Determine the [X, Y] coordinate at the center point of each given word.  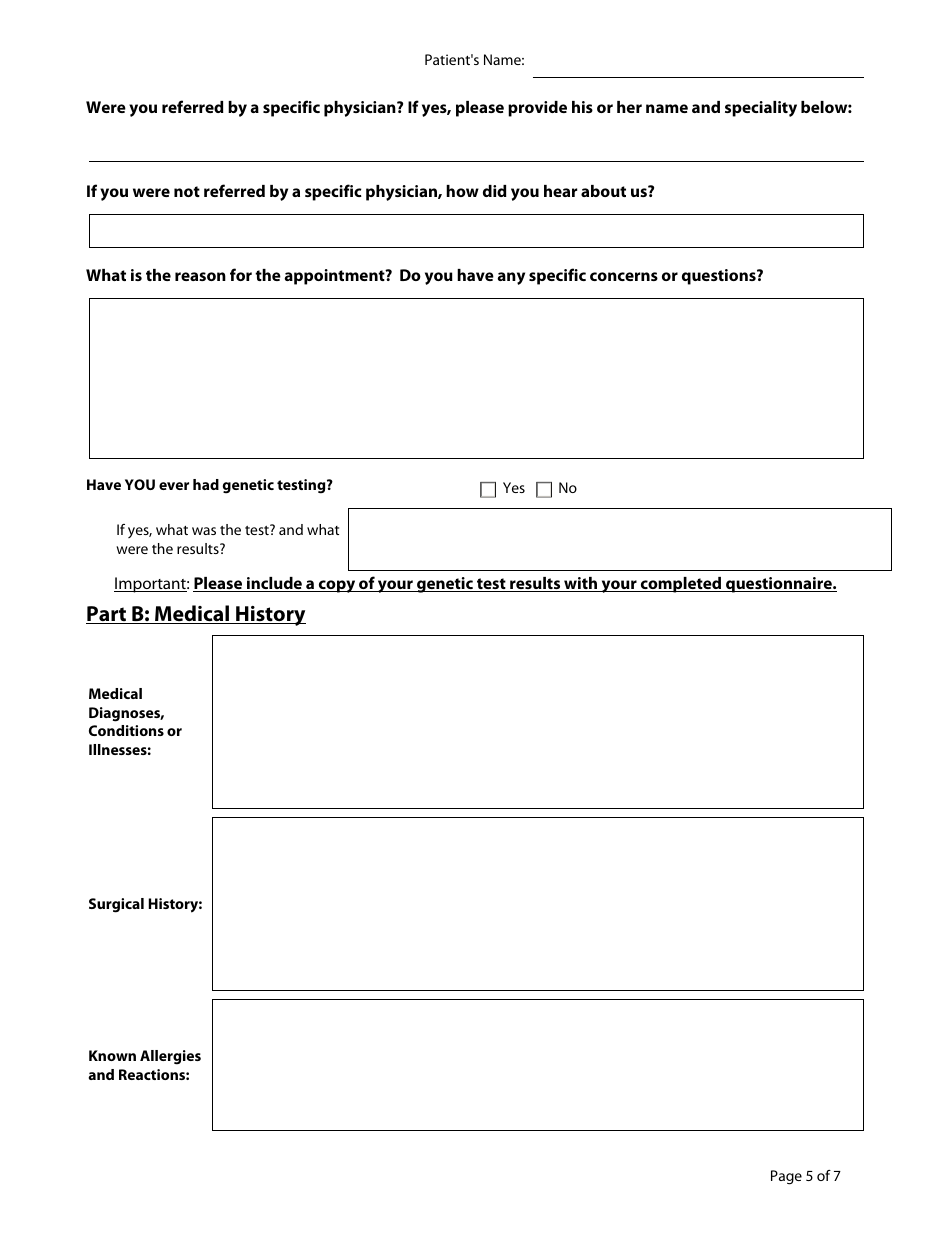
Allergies [170, 1057]
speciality [761, 109]
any [511, 278]
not [187, 191]
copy [337, 586]
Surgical [116, 905]
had [206, 484]
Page [786, 1177]
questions [720, 277]
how [462, 191]
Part [107, 615]
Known [112, 1055]
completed [681, 585]
